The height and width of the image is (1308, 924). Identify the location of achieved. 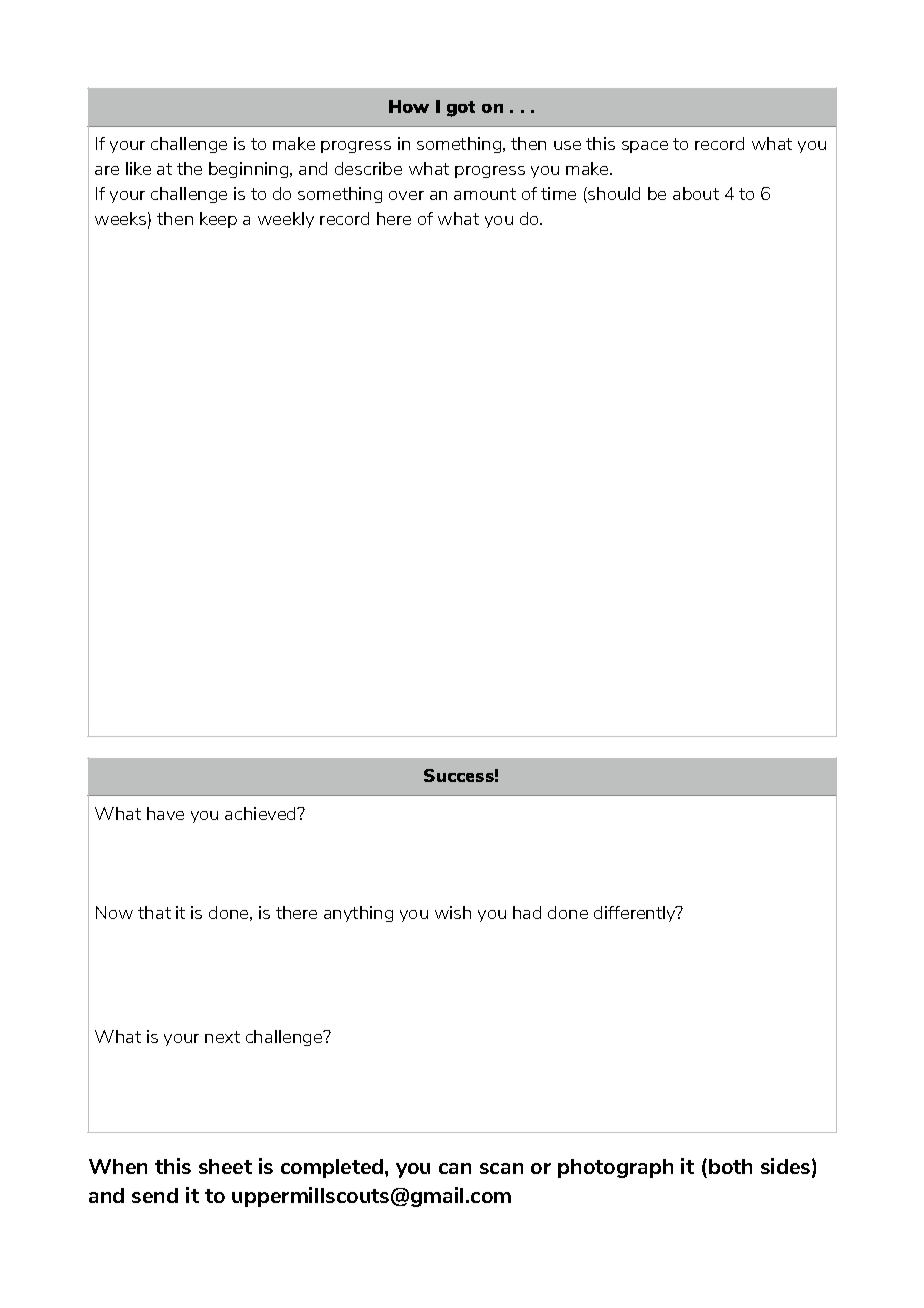
(262, 813).
